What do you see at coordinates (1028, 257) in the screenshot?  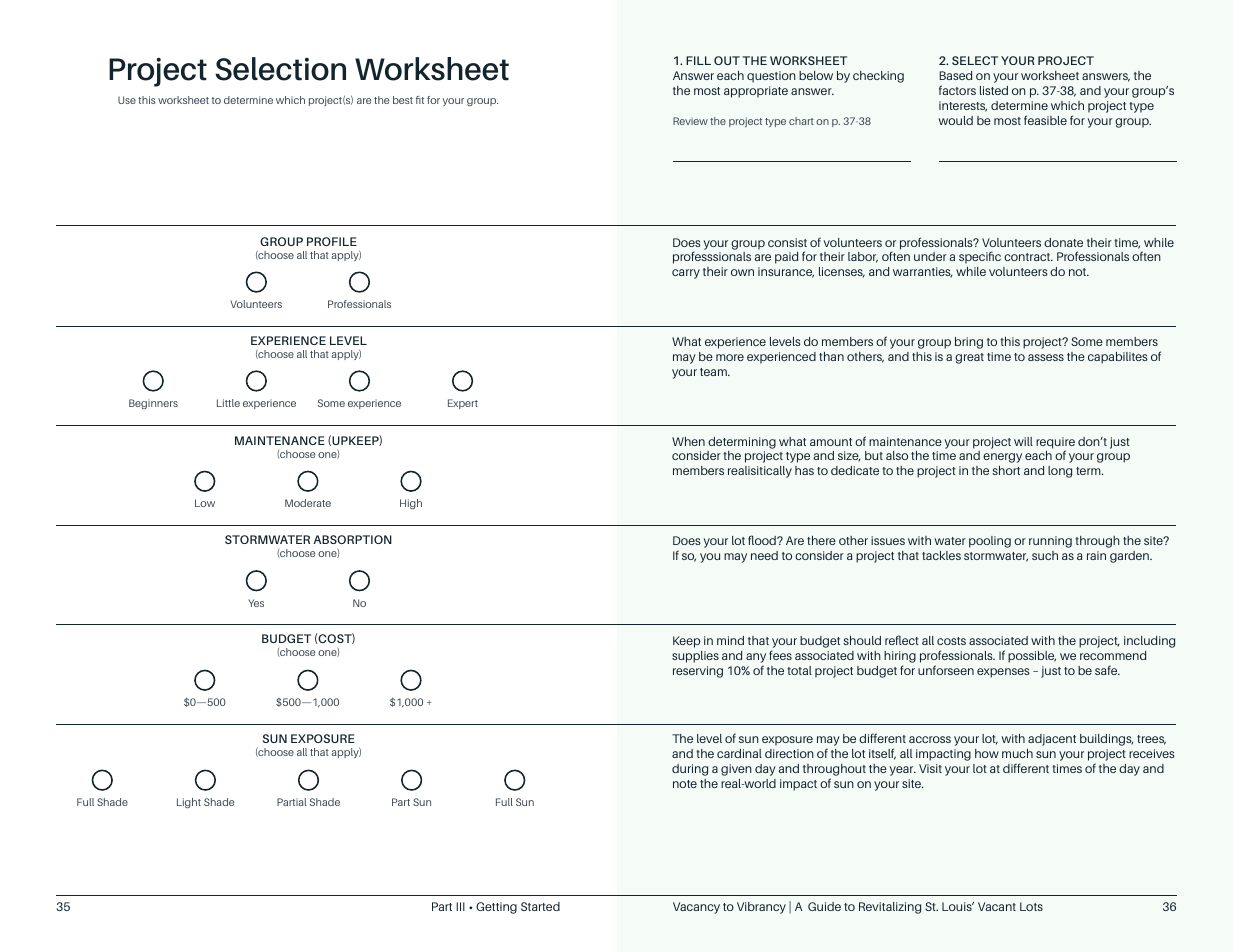 I see `contract` at bounding box center [1028, 257].
